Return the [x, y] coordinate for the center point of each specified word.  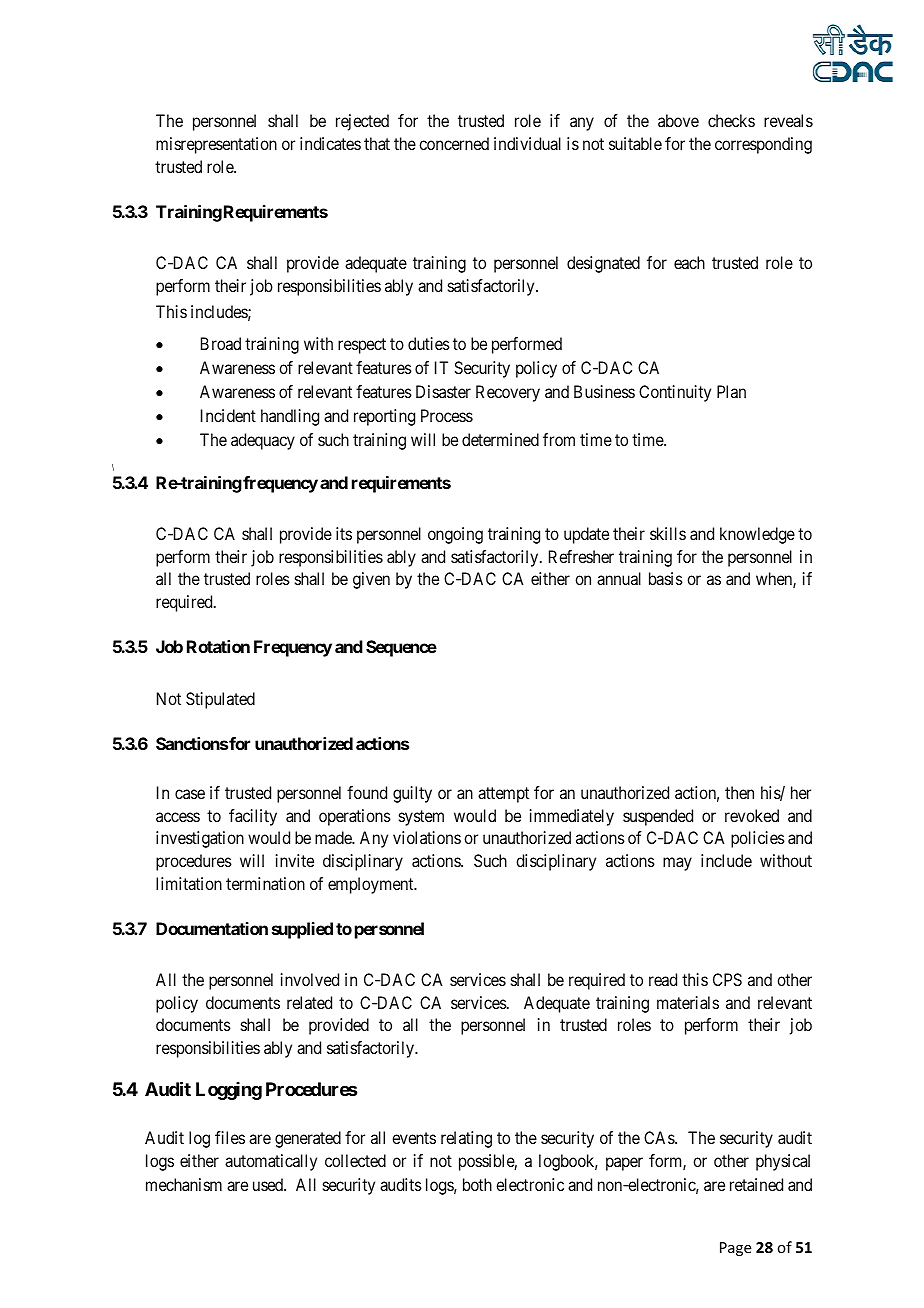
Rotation [218, 646]
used [269, 1184]
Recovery [508, 393]
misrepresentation [216, 145]
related [309, 1002]
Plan [731, 391]
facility [253, 817]
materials [688, 1002]
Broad [221, 343]
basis [666, 578]
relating [466, 1139]
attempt [503, 795]
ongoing [455, 535]
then [739, 792]
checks [731, 120]
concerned [454, 143]
